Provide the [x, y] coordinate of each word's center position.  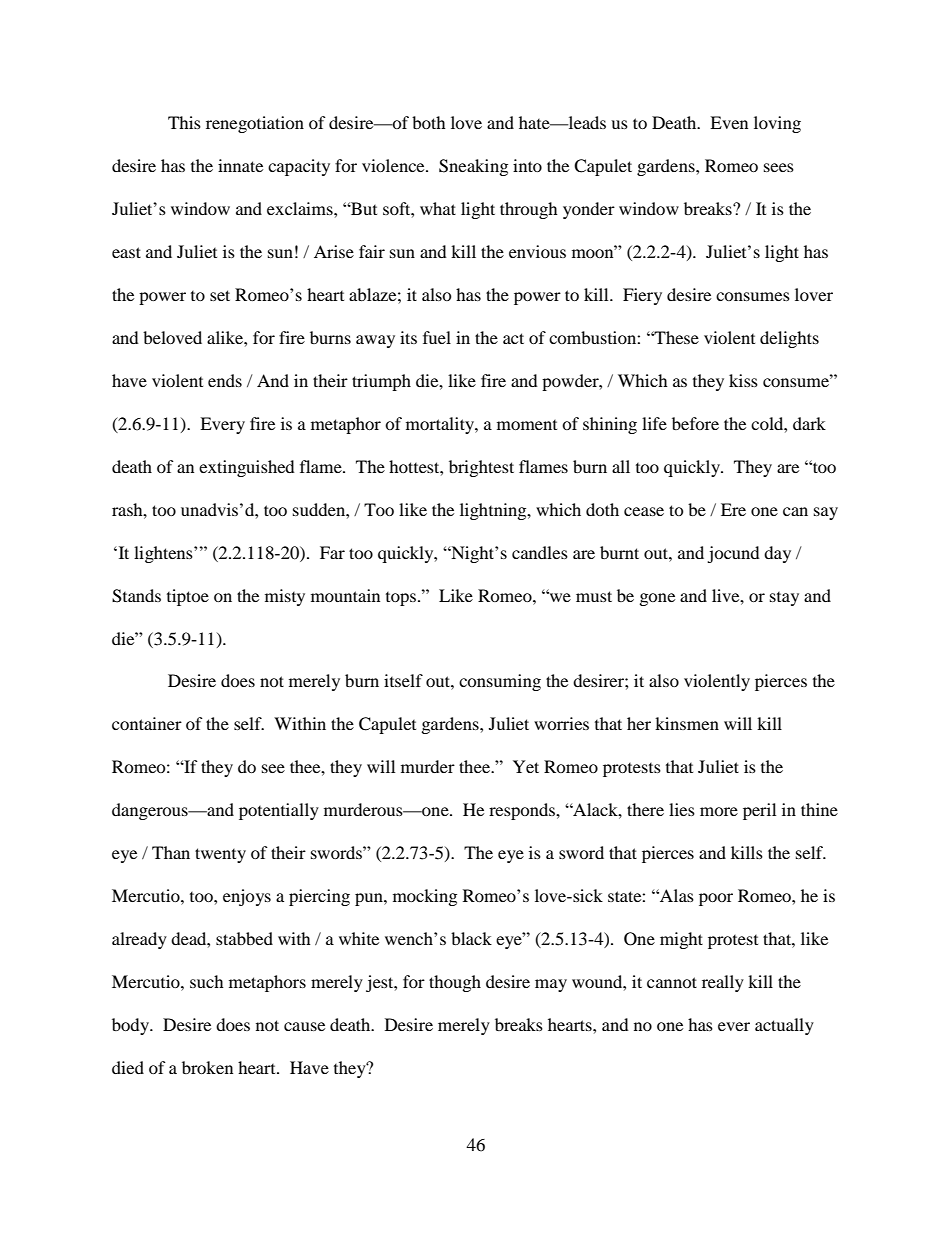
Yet [526, 766]
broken [207, 1067]
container [147, 723]
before [695, 423]
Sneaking [473, 167]
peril [759, 811]
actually [784, 1026]
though [455, 983]
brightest [481, 468]
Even [729, 122]
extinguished [247, 468]
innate [240, 165]
